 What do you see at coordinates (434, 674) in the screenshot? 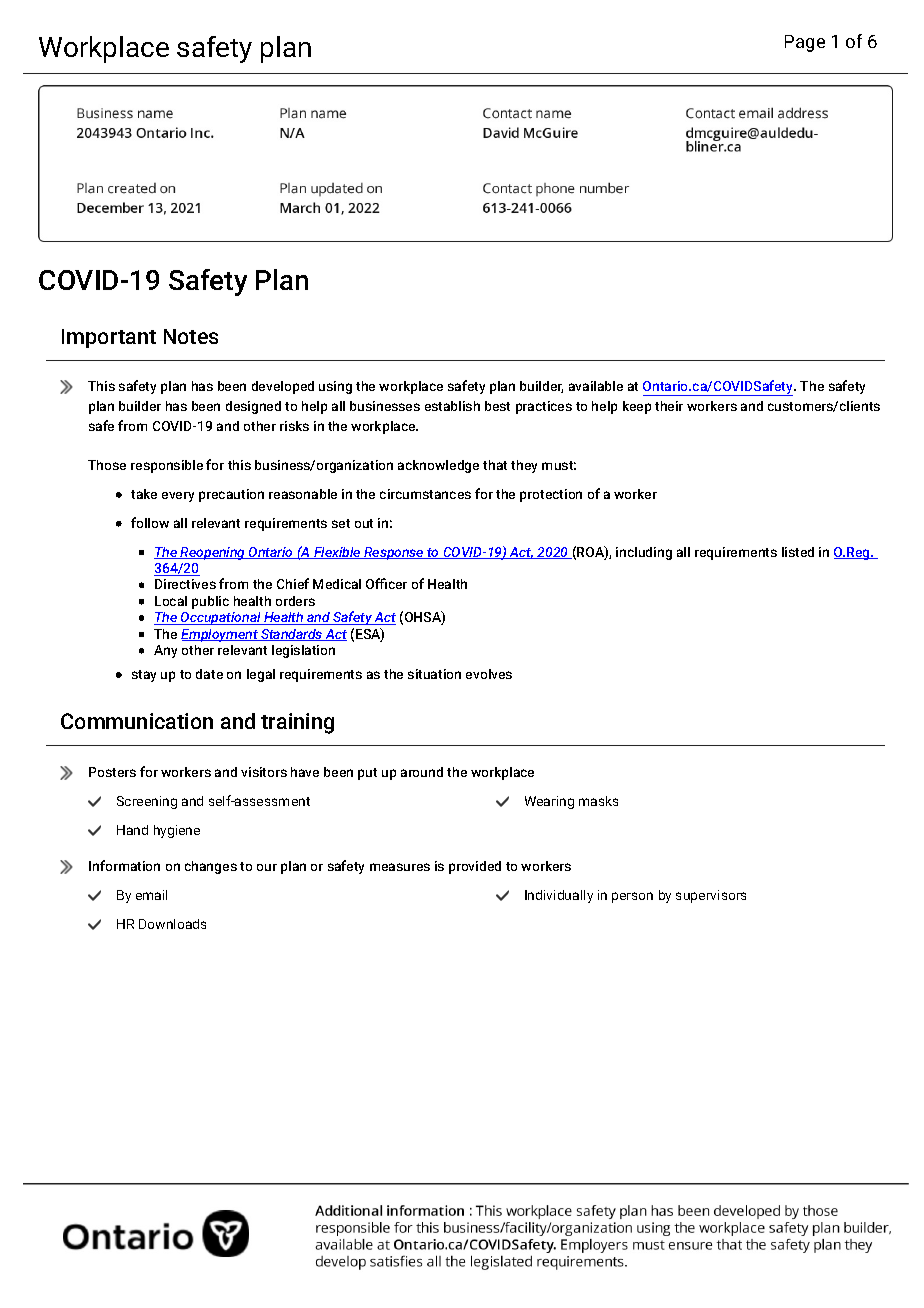
I see `situation` at bounding box center [434, 674].
